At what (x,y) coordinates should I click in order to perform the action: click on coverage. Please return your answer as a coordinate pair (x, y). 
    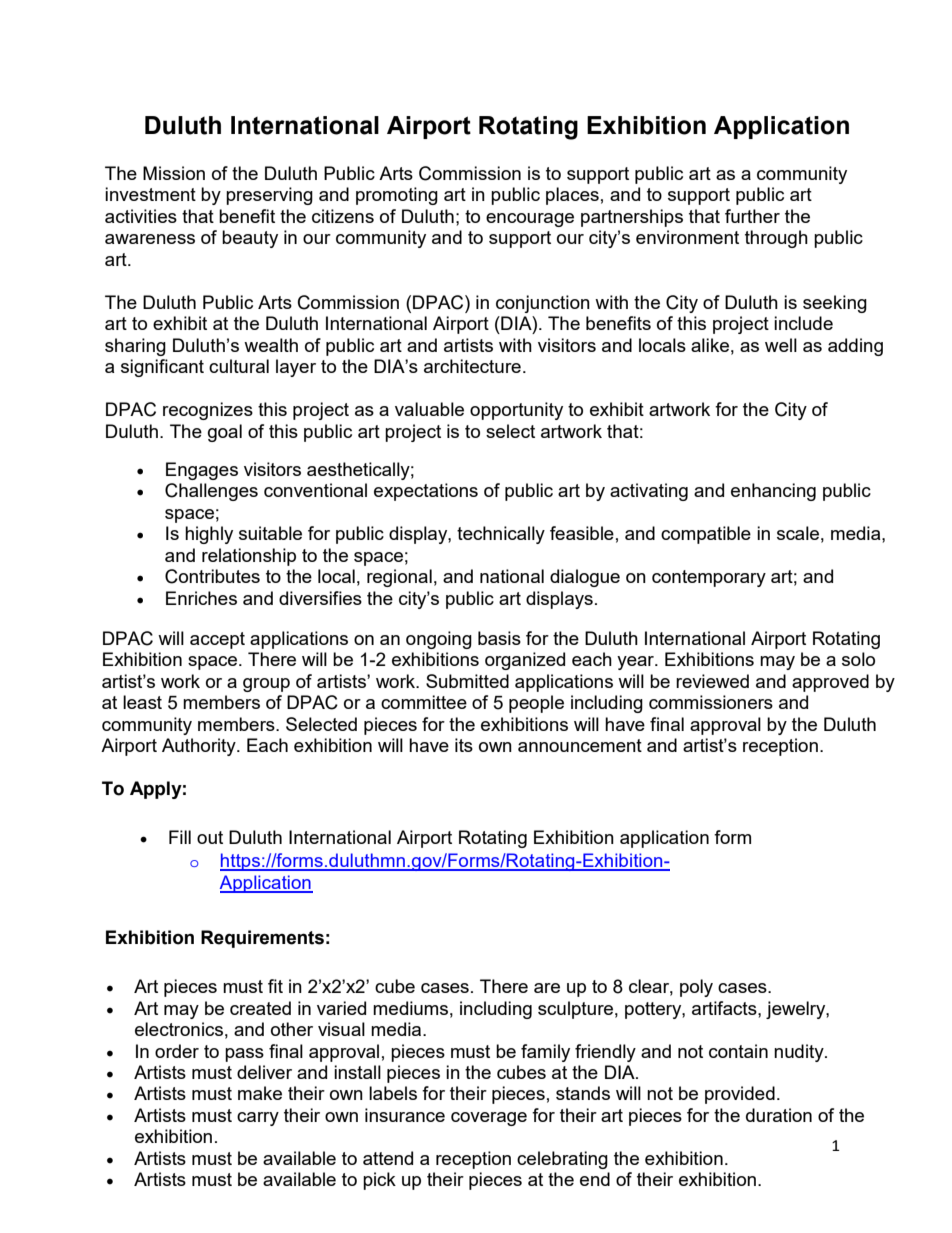
    Looking at the image, I should click on (489, 1119).
